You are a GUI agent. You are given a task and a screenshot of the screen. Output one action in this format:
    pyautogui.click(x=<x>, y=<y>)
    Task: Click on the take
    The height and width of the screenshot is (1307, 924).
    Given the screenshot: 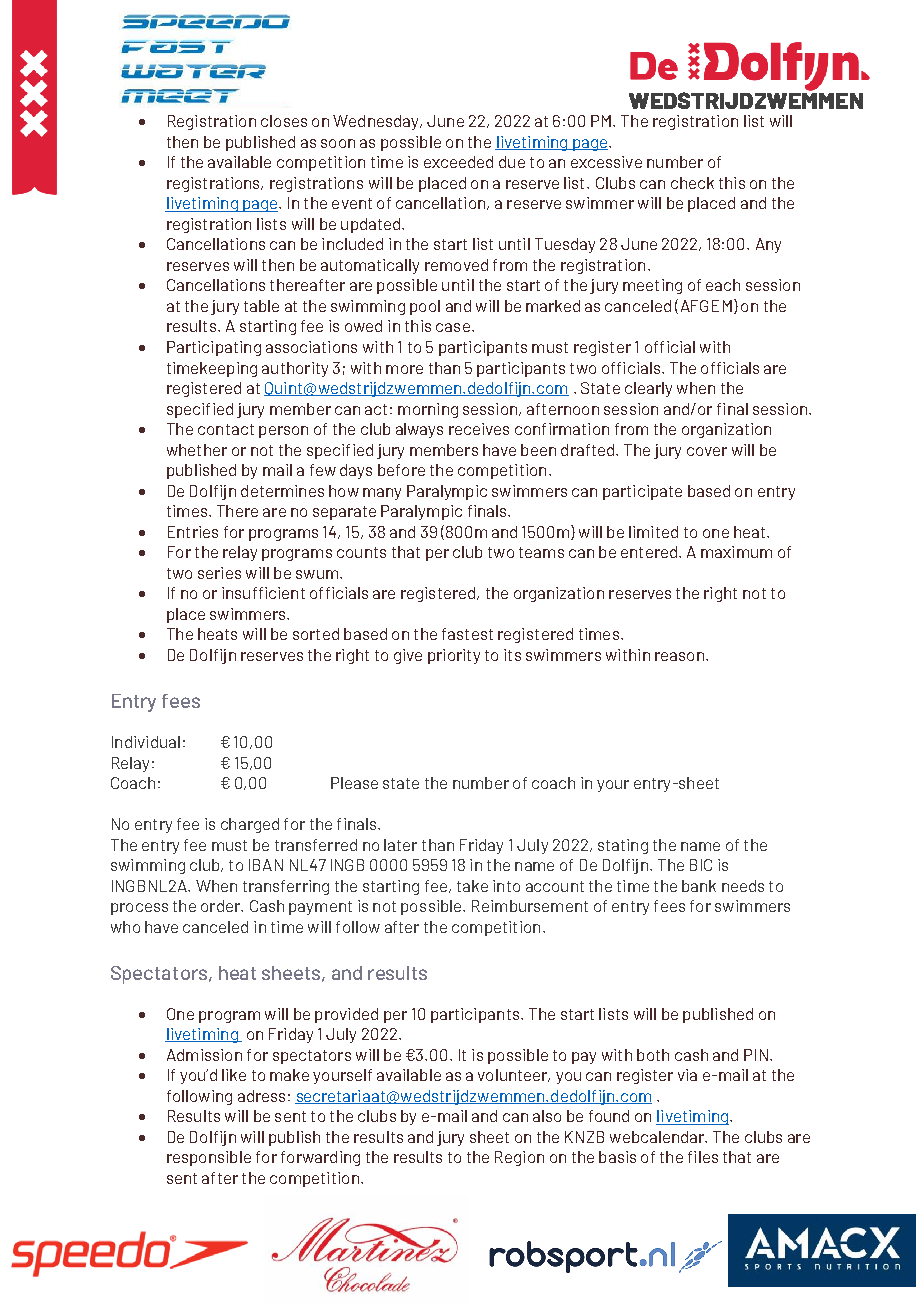 What is the action you would take?
    pyautogui.click(x=472, y=886)
